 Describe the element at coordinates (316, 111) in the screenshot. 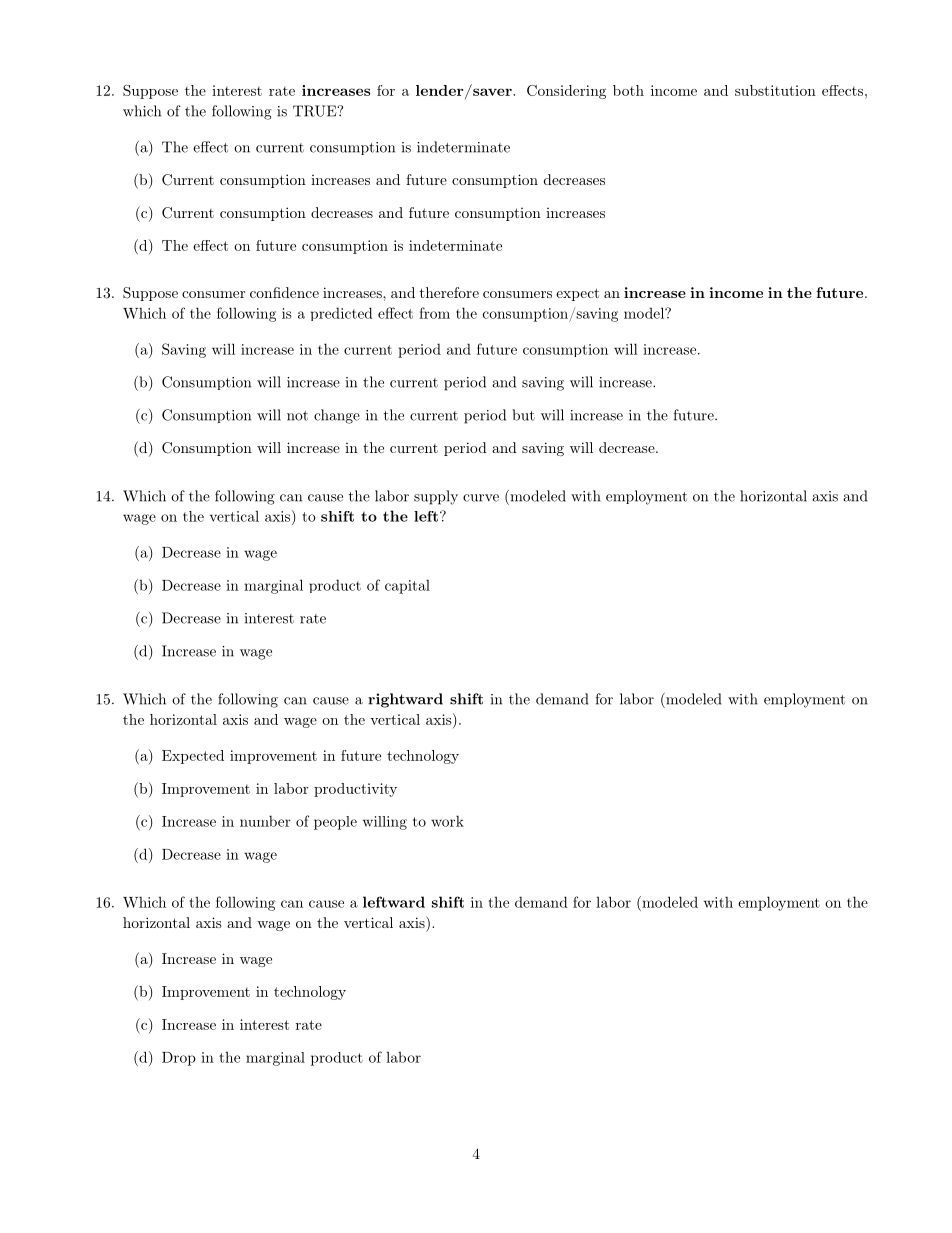

I see `TRUE` at that location.
